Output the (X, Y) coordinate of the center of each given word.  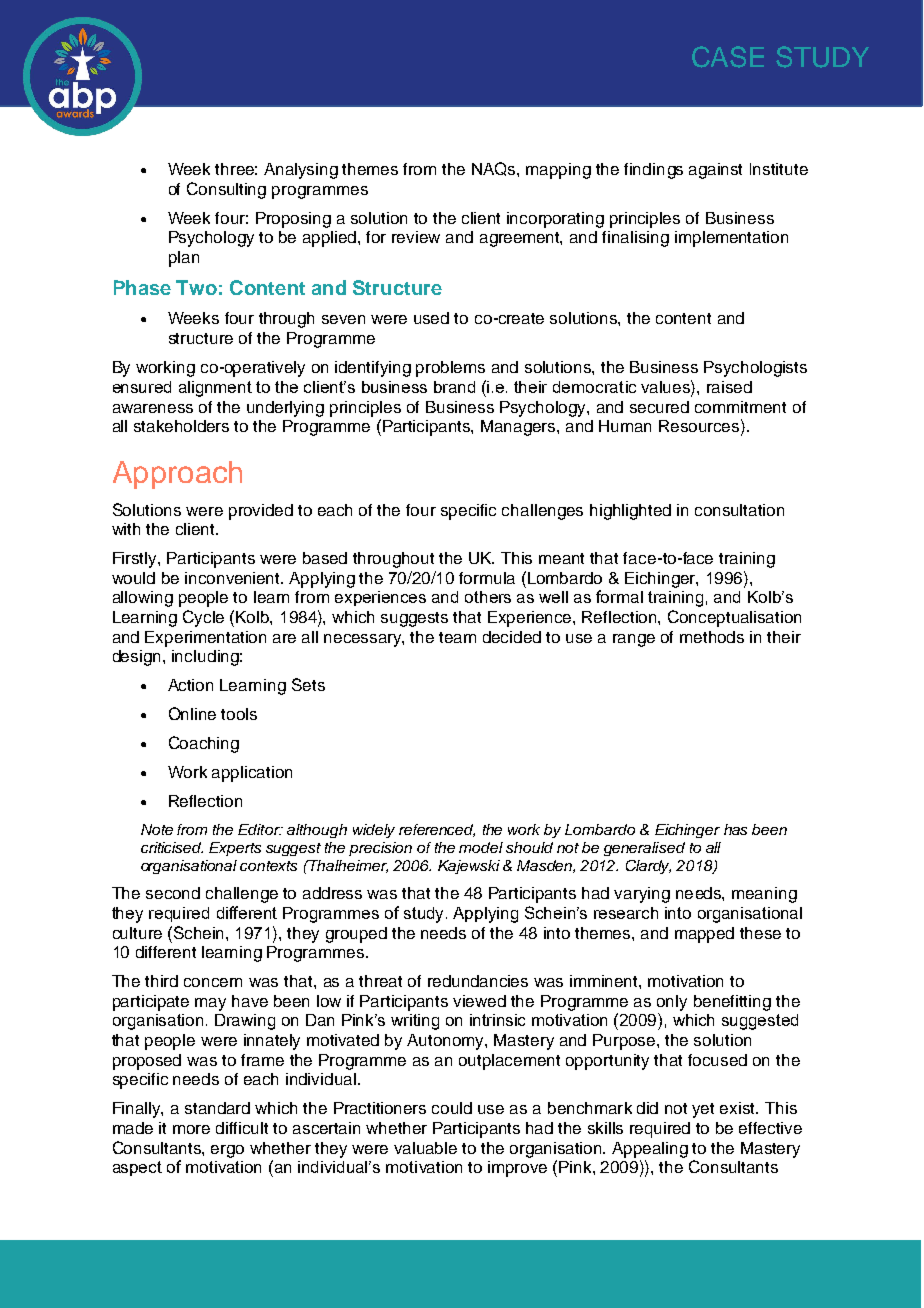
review (416, 237)
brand (454, 387)
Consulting (226, 190)
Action (190, 685)
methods (712, 637)
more (191, 1129)
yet (703, 1110)
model (481, 847)
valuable (425, 1148)
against (715, 171)
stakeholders (181, 426)
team (457, 637)
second (173, 893)
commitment (740, 407)
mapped (704, 935)
